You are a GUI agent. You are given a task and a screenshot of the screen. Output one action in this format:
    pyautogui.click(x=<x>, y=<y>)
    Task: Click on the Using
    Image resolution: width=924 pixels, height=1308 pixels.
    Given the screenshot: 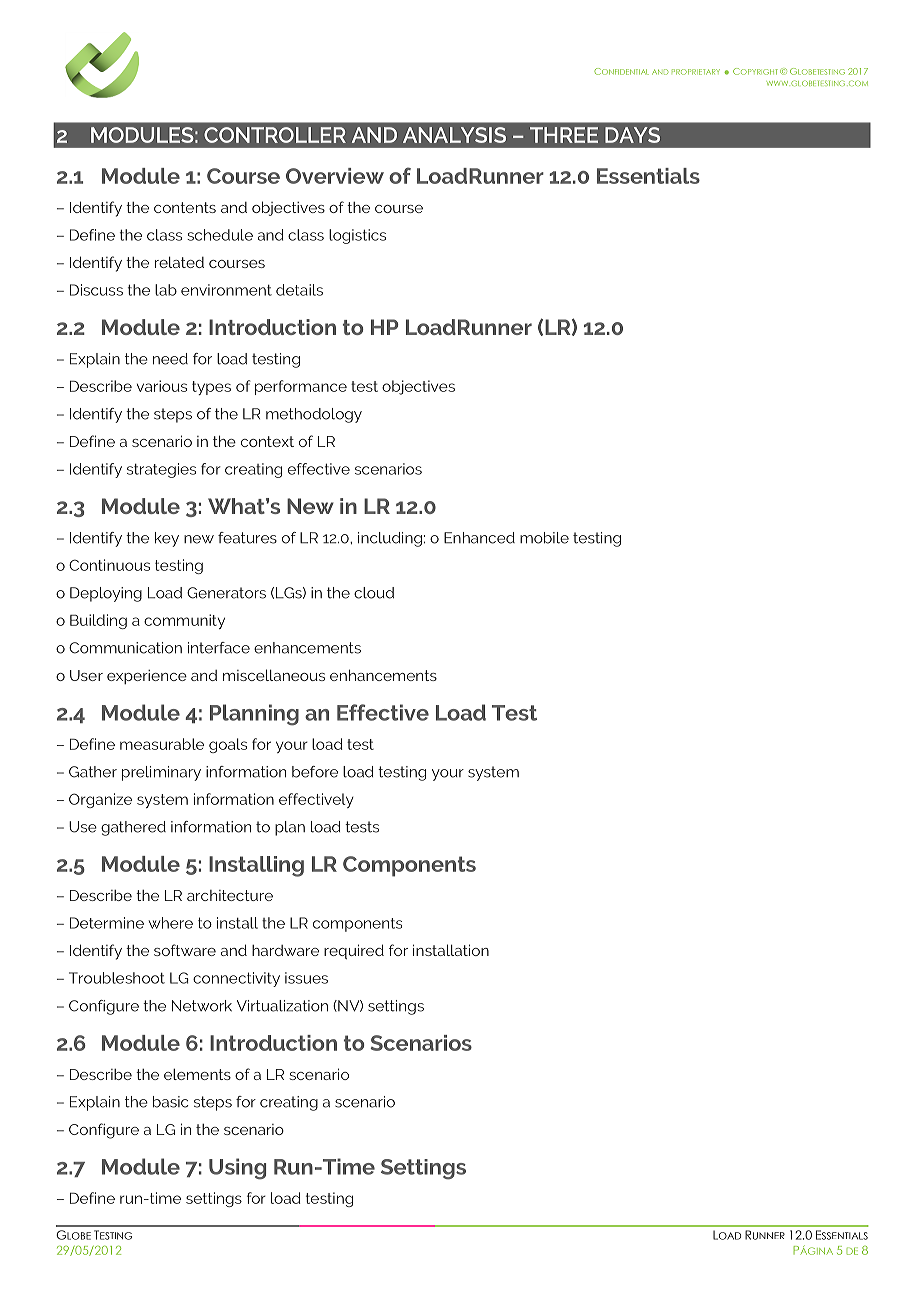 What is the action you would take?
    pyautogui.click(x=237, y=1169)
